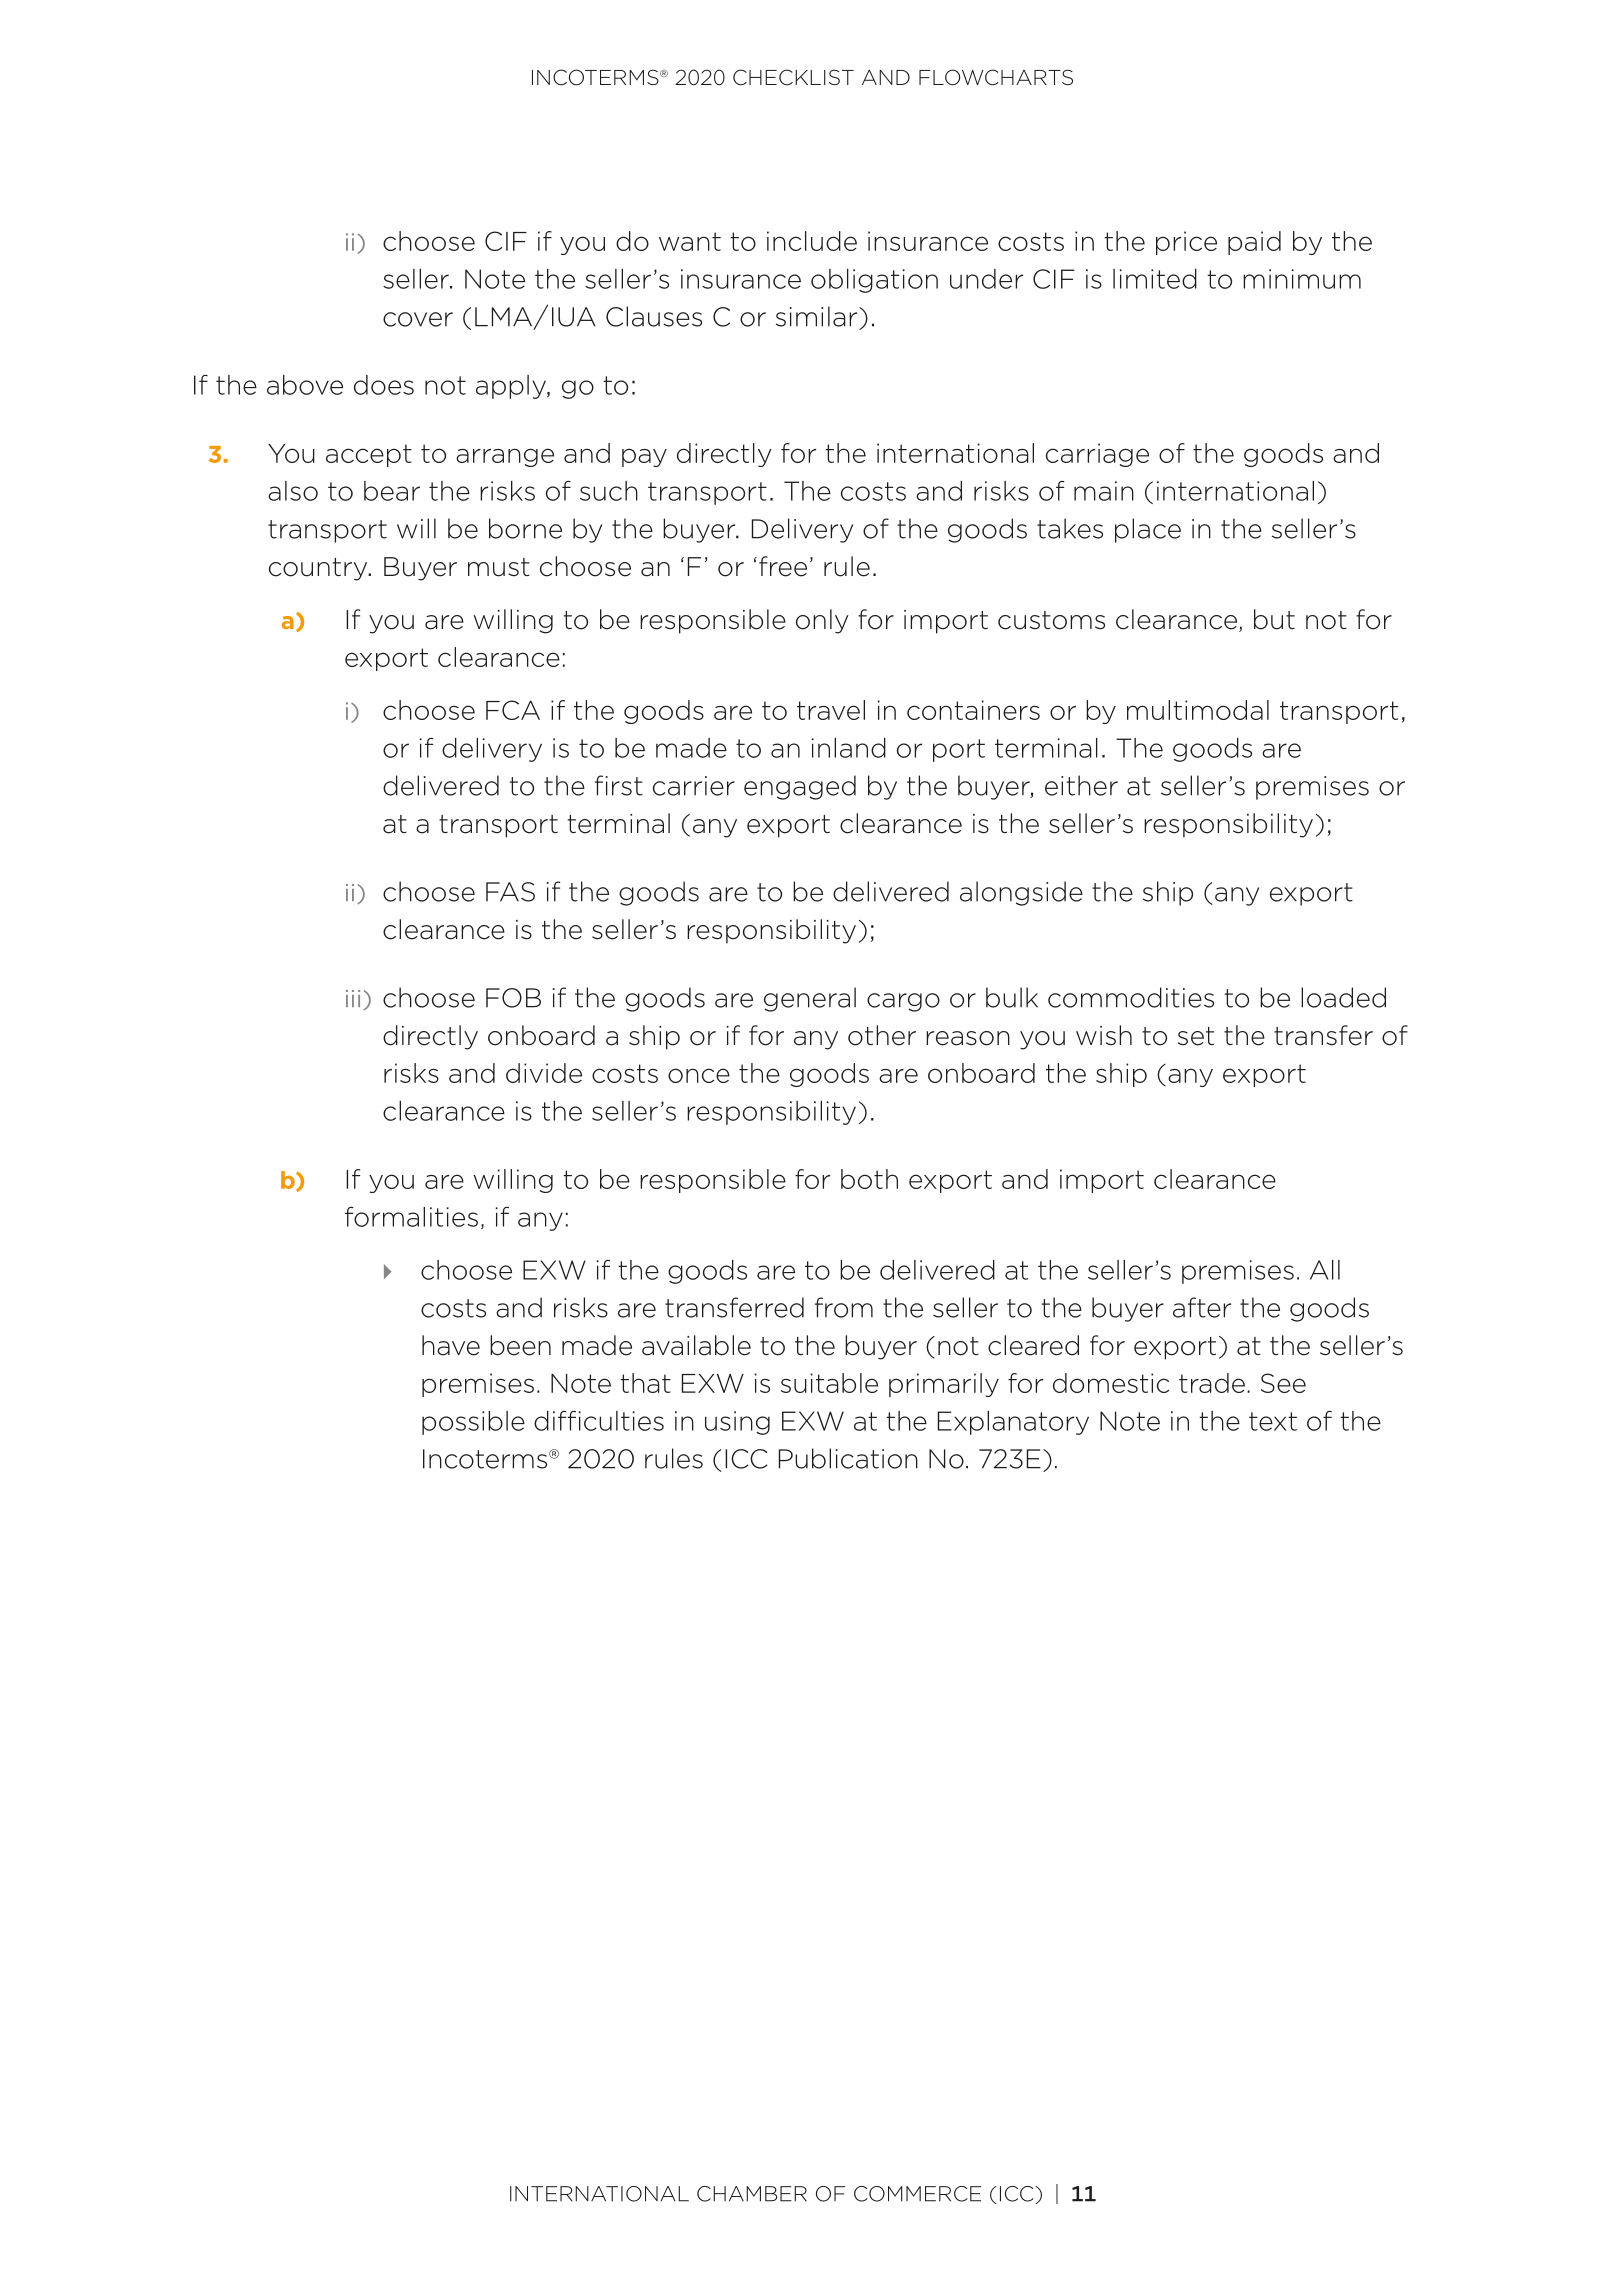 This page has height=2269, width=1604. What do you see at coordinates (1196, 1036) in the page?
I see `set` at bounding box center [1196, 1036].
